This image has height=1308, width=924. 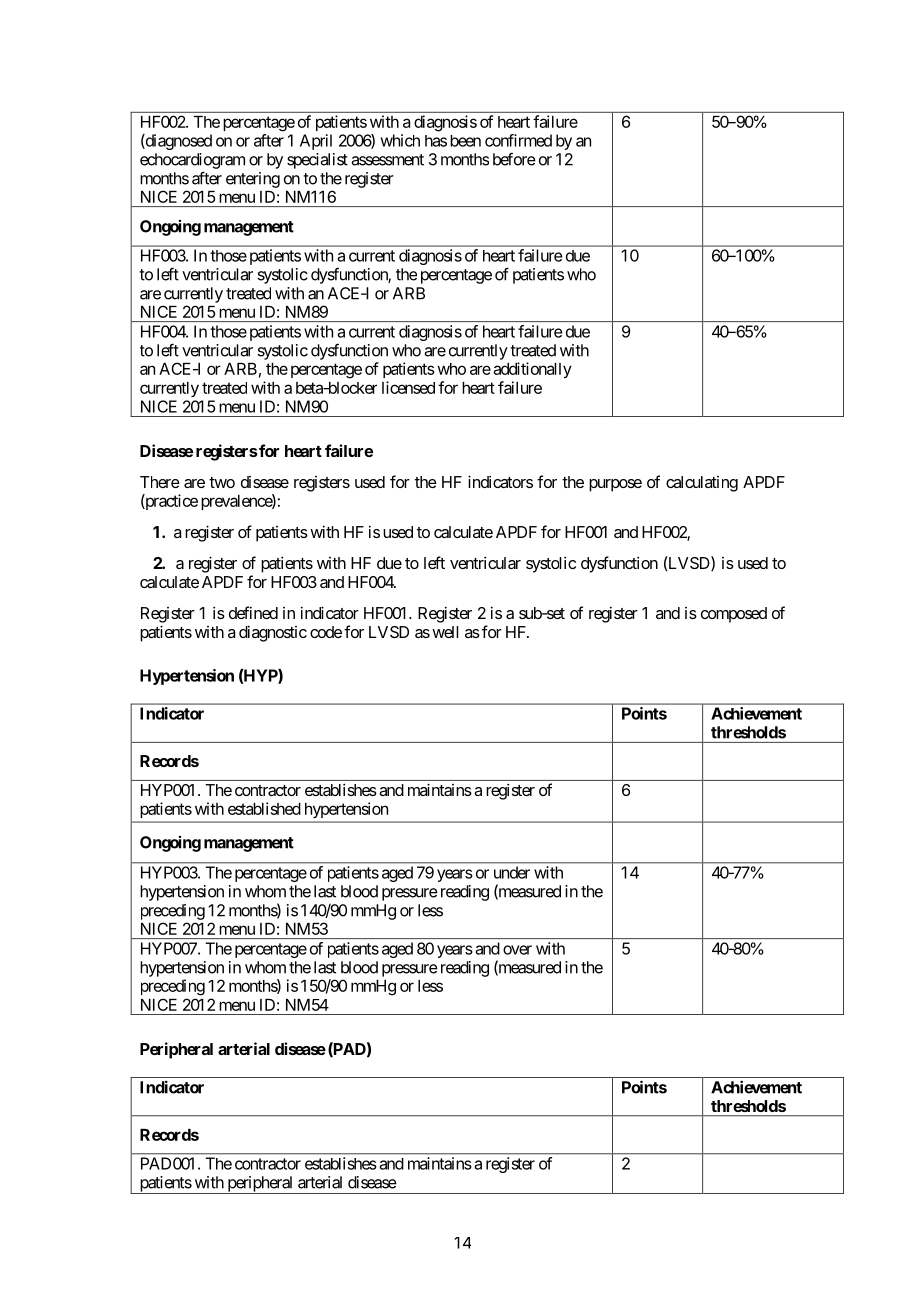 What do you see at coordinates (264, 808) in the image?
I see `established` at bounding box center [264, 808].
